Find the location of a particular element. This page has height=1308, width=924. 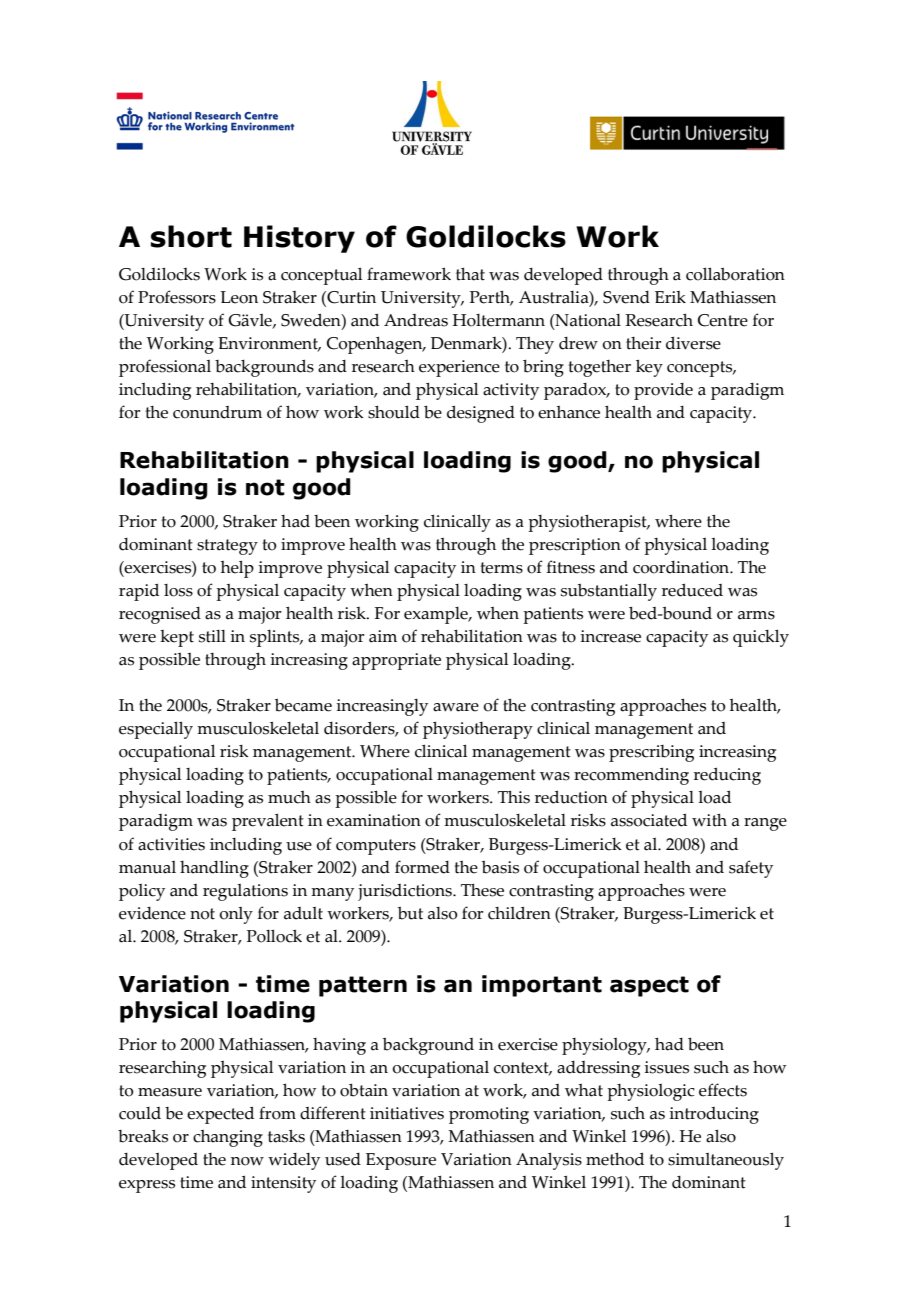

especially is located at coordinates (156, 730).
